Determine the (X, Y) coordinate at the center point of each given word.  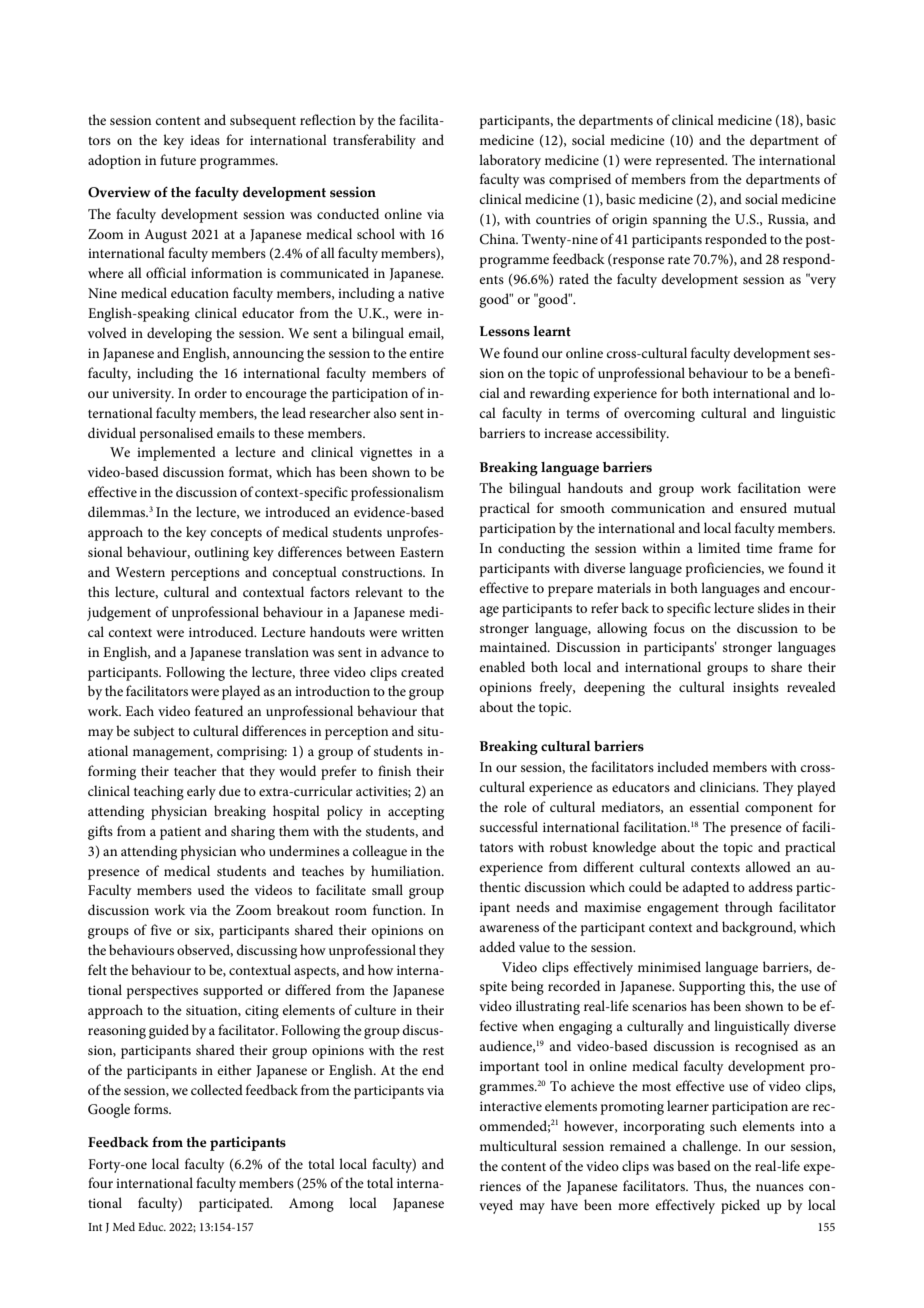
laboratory (510, 161)
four (100, 1182)
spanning (680, 221)
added (497, 946)
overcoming (659, 415)
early (201, 792)
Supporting (712, 988)
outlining (221, 553)
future (178, 159)
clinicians (729, 786)
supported (233, 991)
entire (426, 353)
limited (719, 547)
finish (394, 770)
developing (179, 334)
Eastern (422, 552)
